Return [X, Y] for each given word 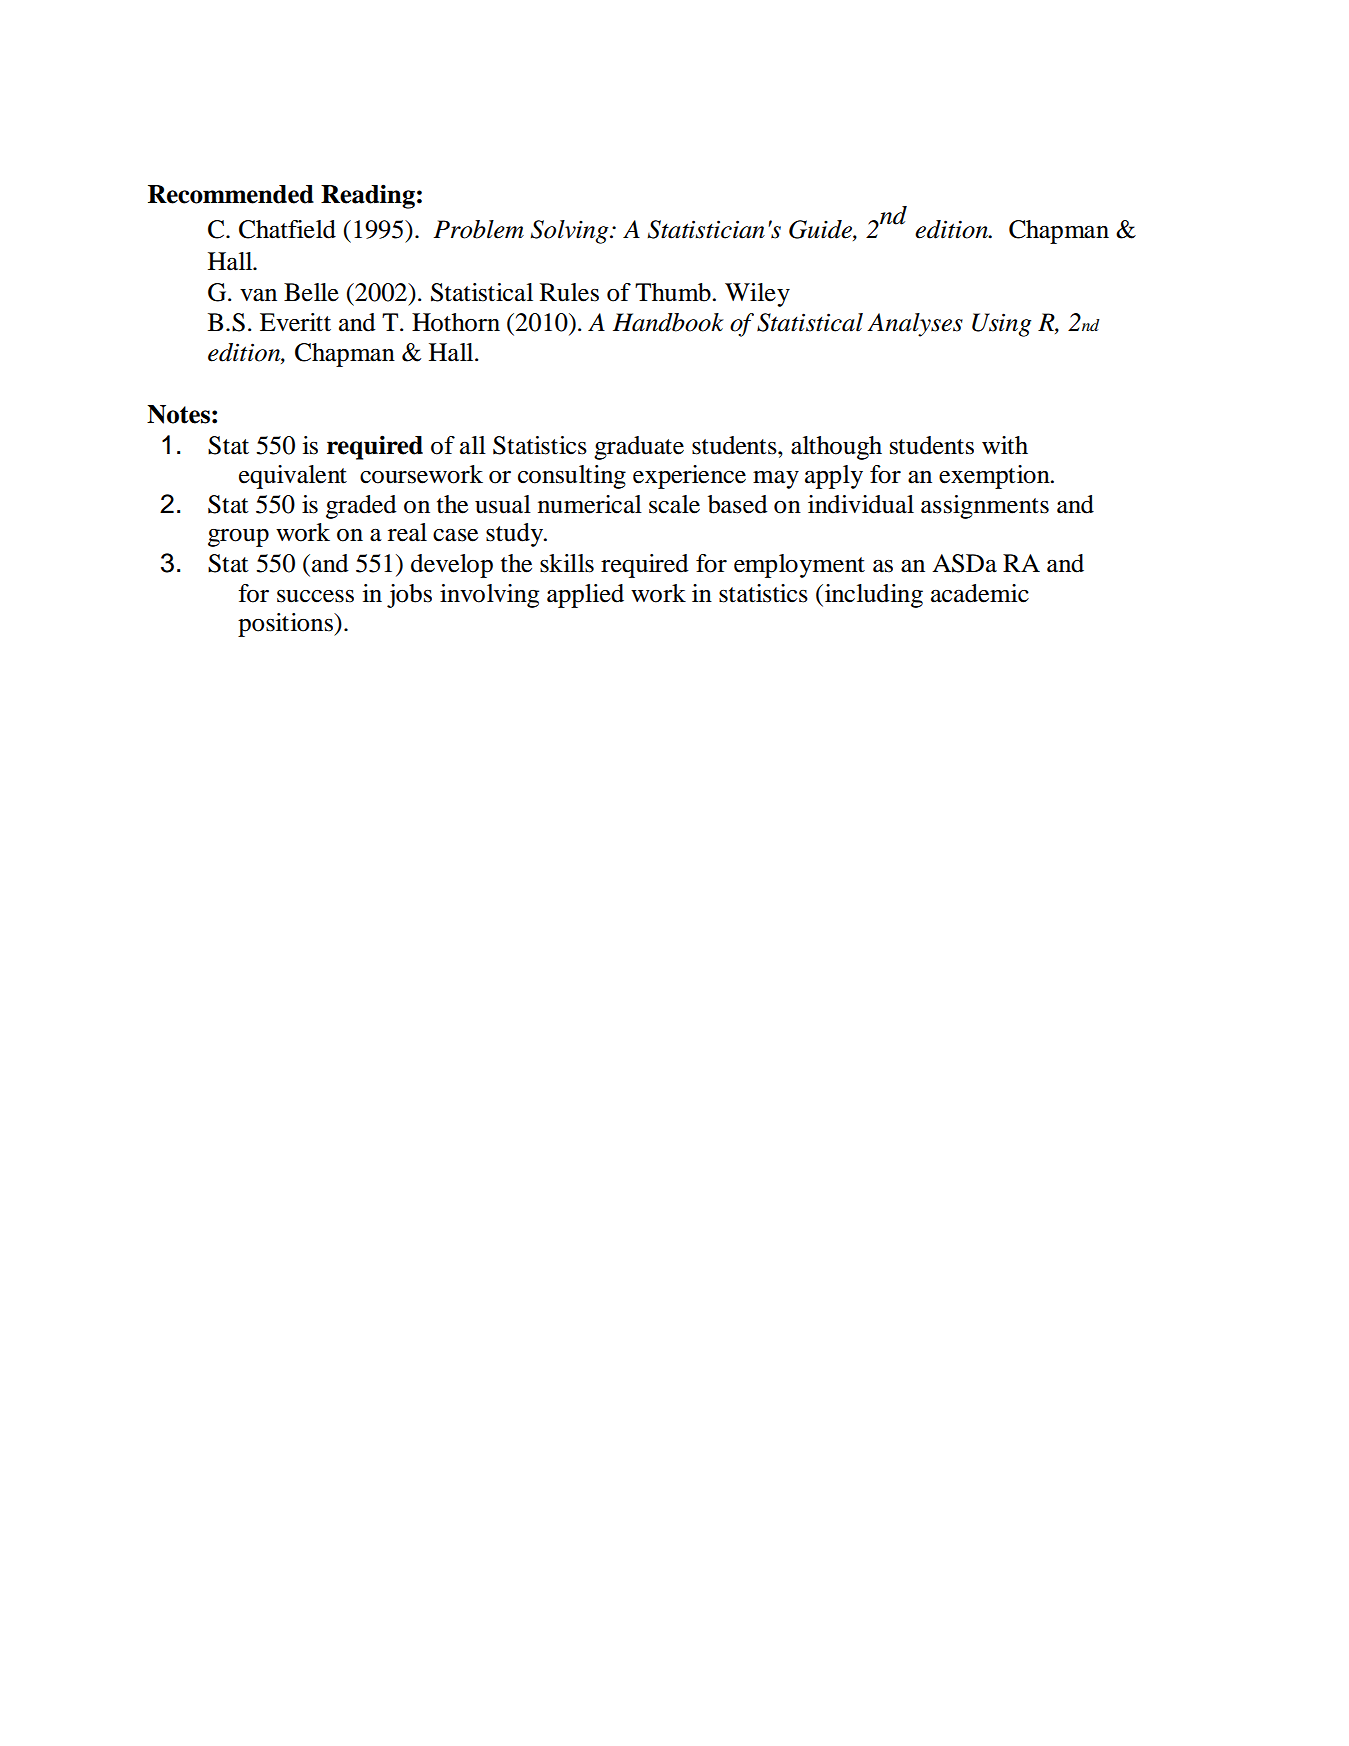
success [315, 596]
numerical [590, 504]
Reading [368, 196]
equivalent [293, 477]
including [874, 596]
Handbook [668, 322]
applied [585, 596]
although [836, 448]
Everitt [295, 322]
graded [361, 507]
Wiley [757, 295]
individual [861, 504]
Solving [570, 232]
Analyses [915, 325]
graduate [639, 448]
